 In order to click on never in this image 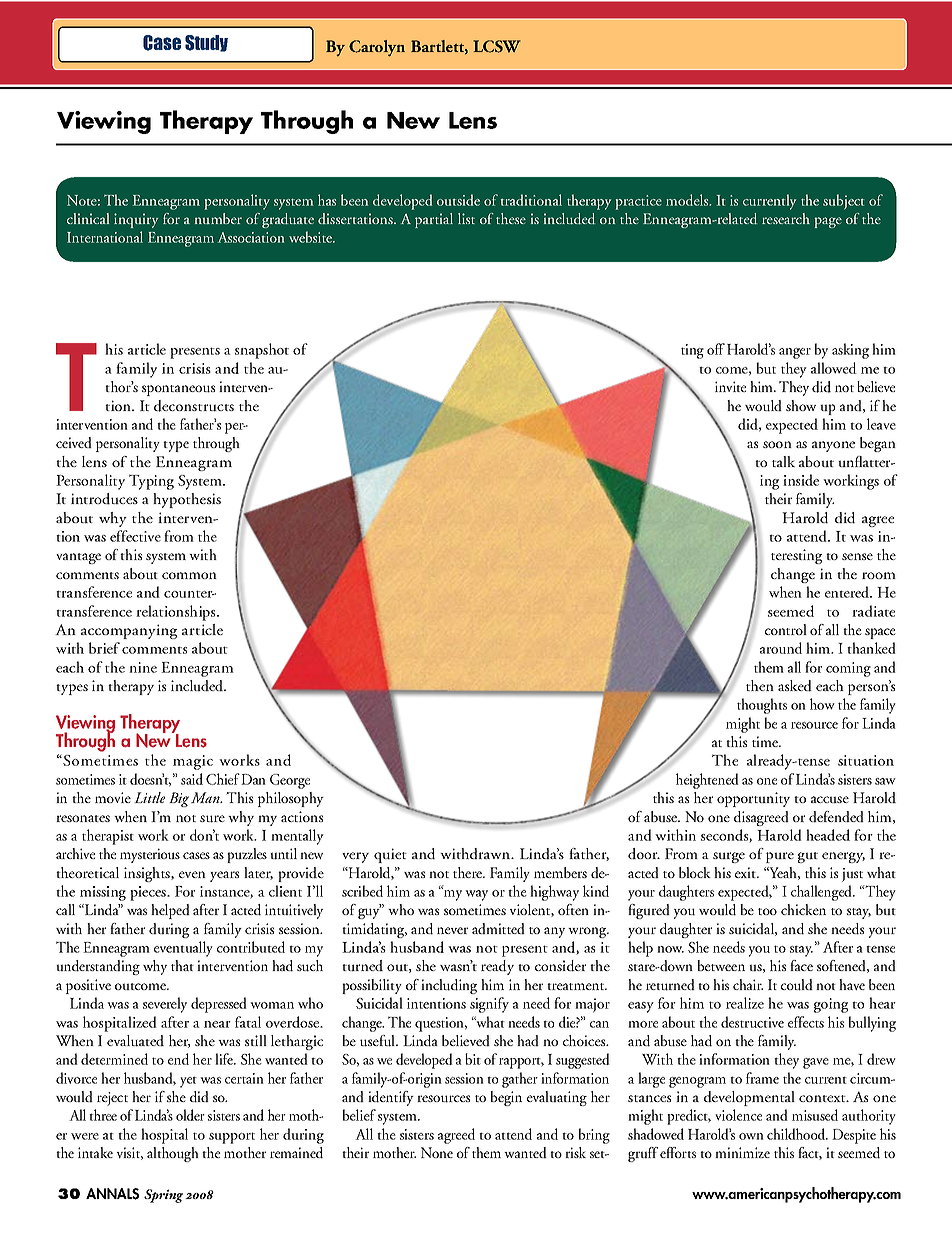, I will do `click(452, 930)`.
